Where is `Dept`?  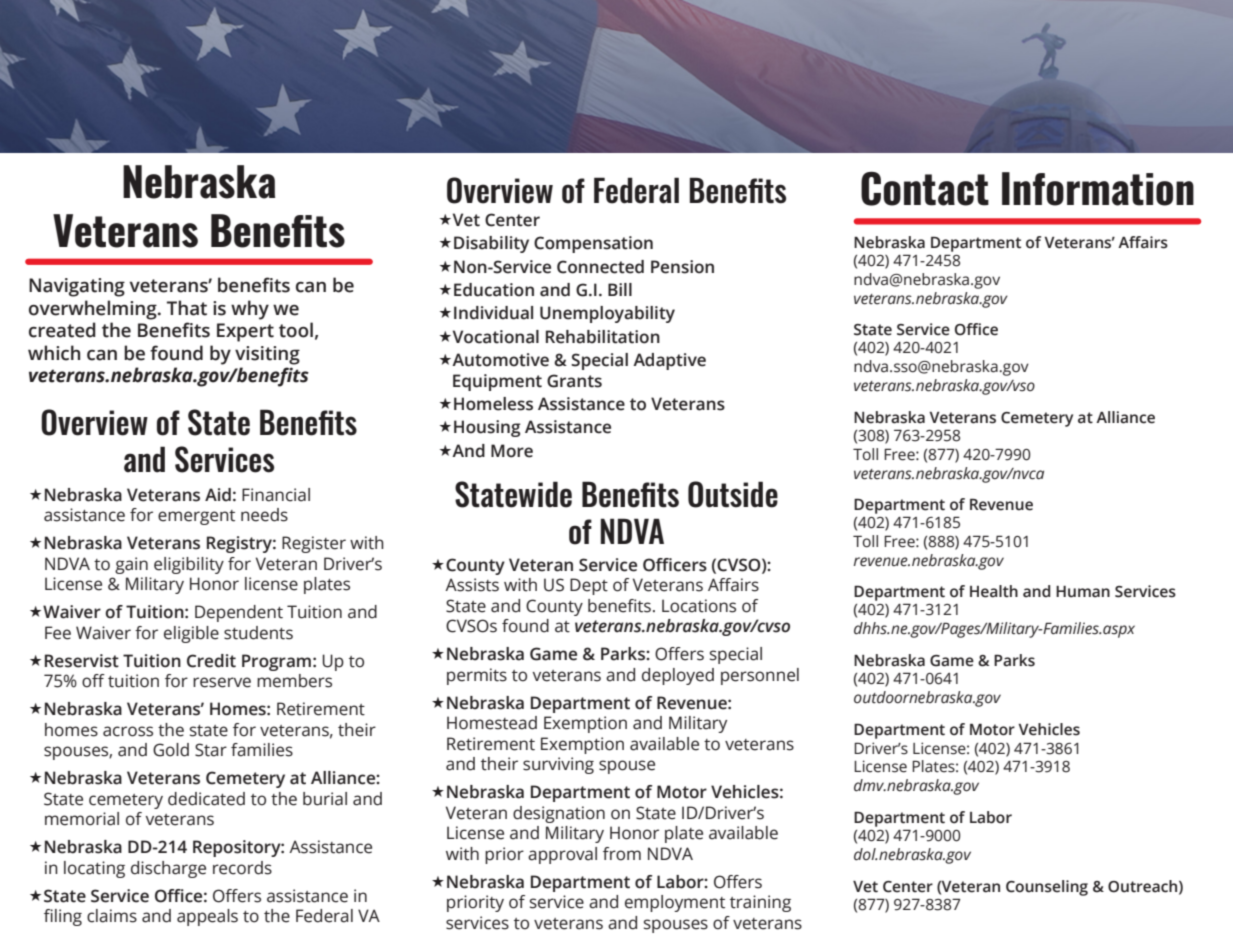 Dept is located at coordinates (589, 586).
